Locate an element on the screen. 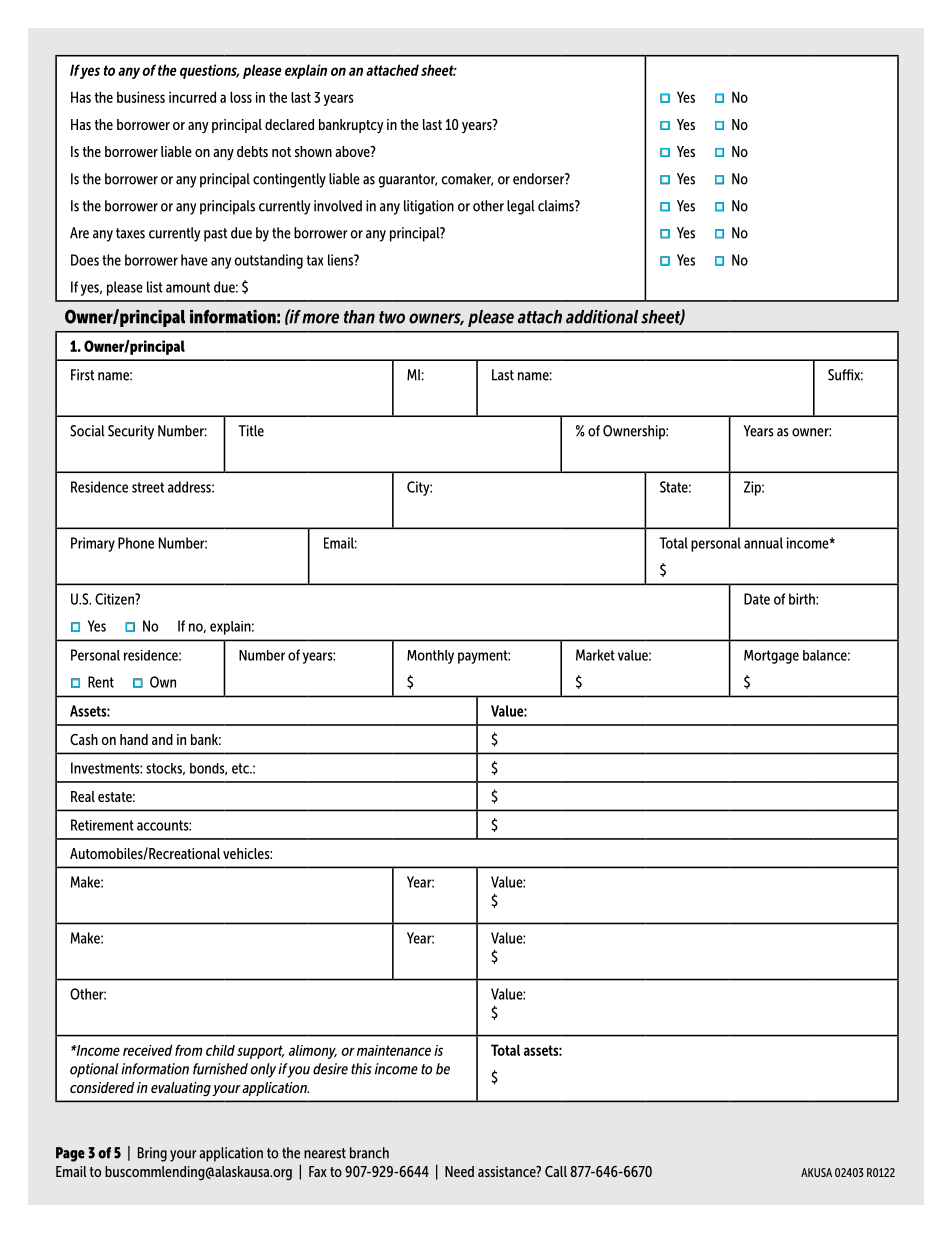  Monthly is located at coordinates (430, 657).
